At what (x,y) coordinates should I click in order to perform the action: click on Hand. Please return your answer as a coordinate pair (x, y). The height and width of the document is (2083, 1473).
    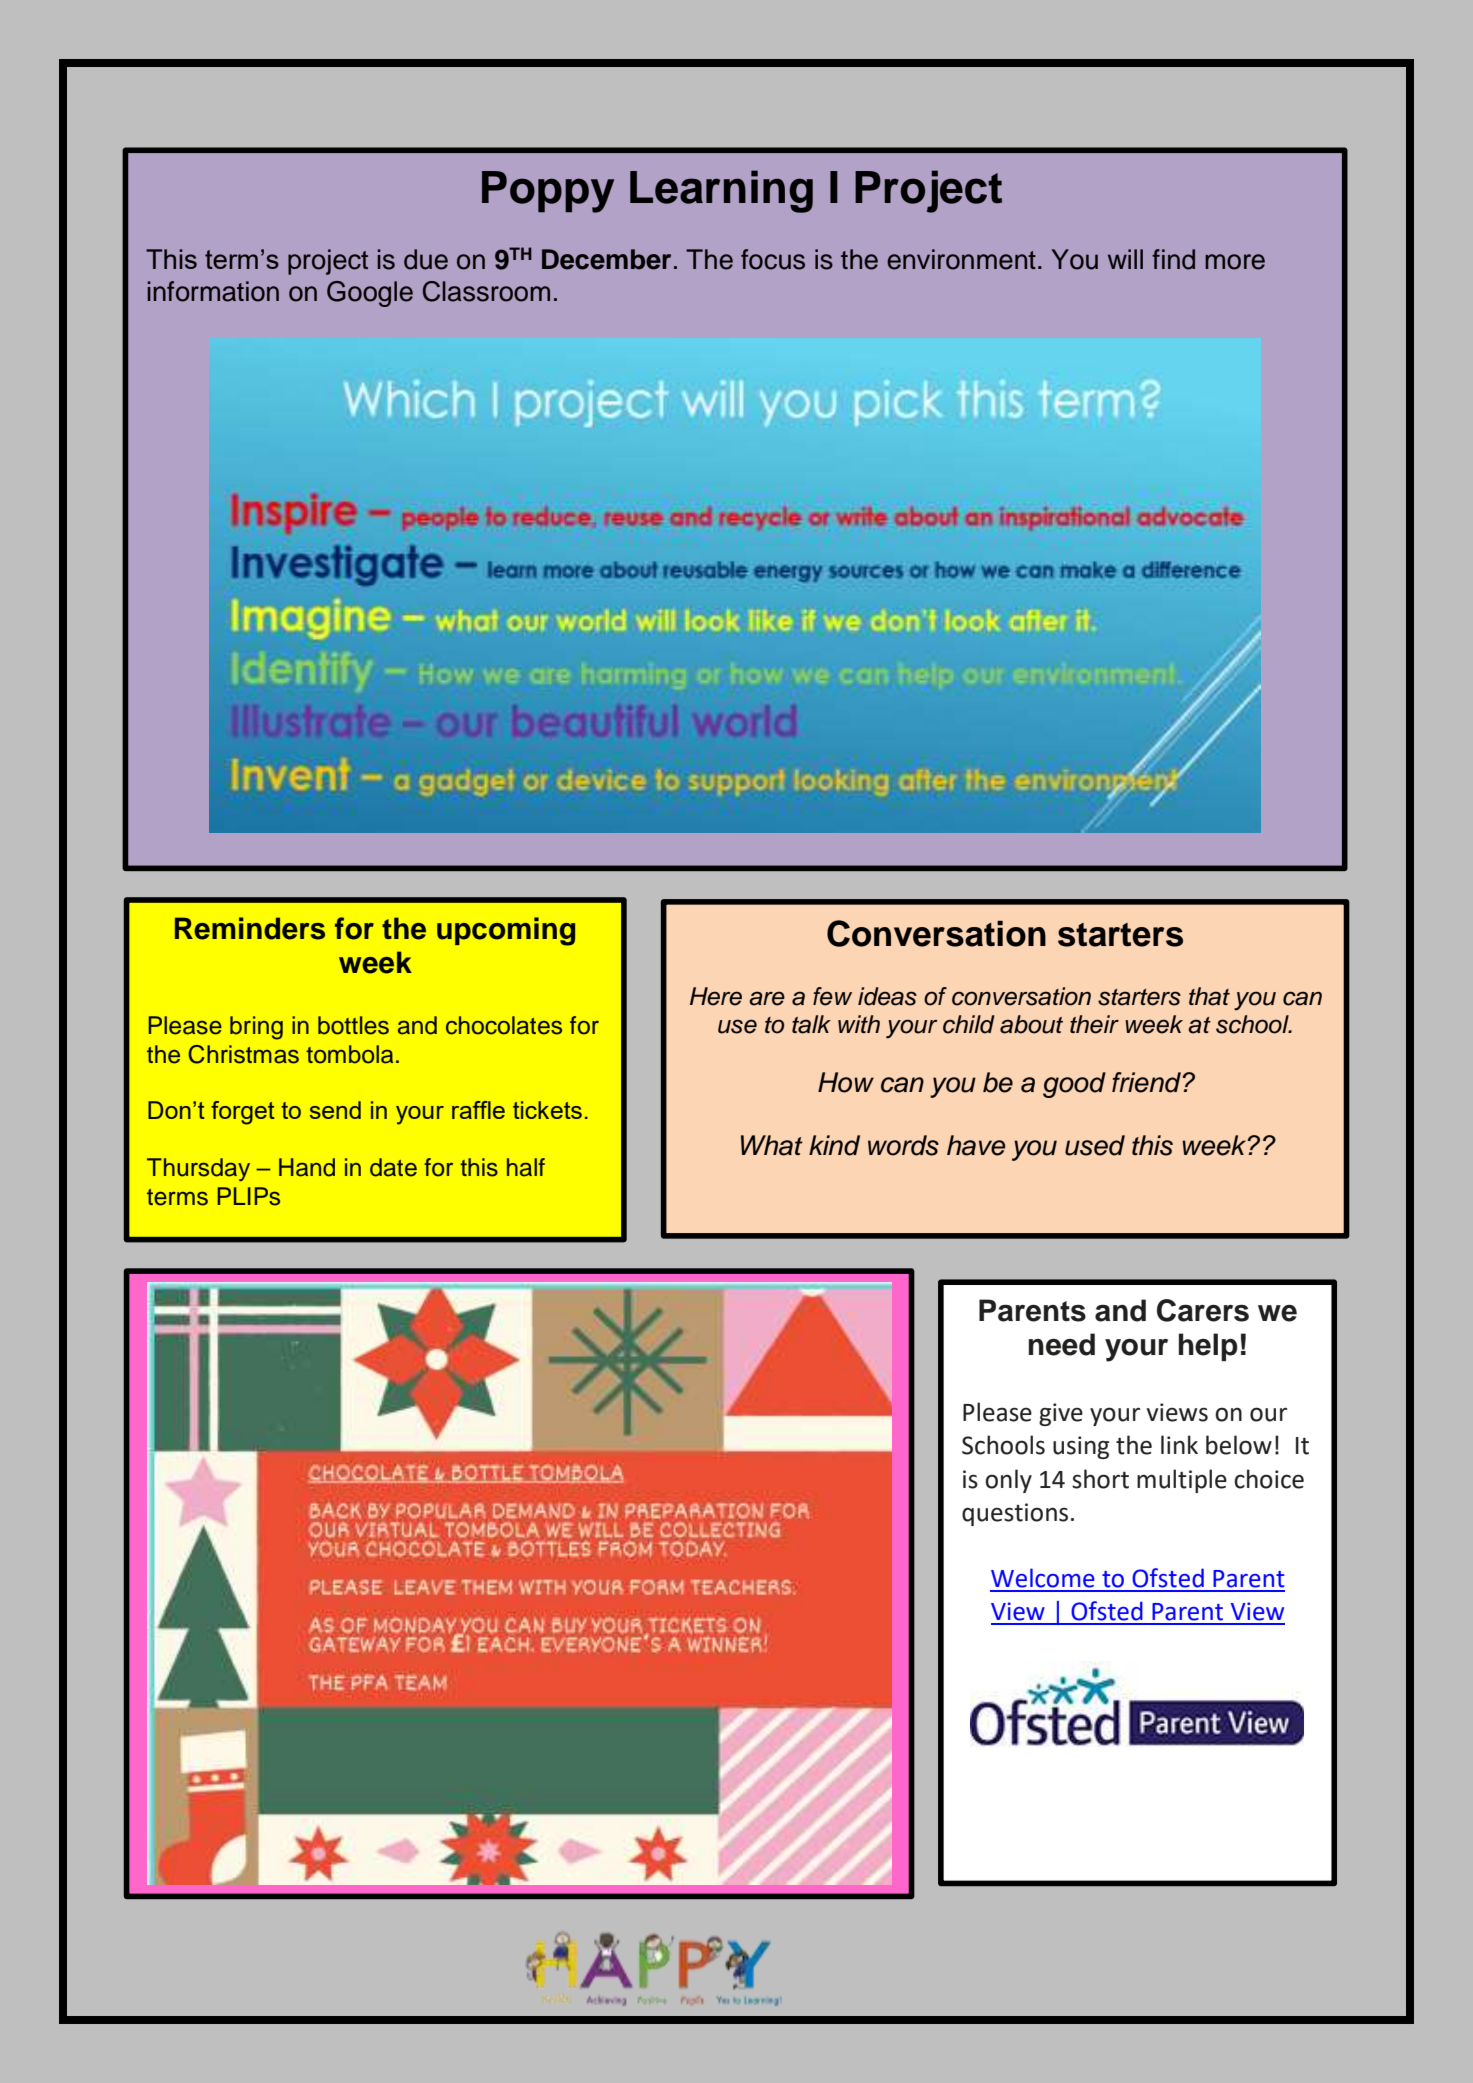
    Looking at the image, I should click on (307, 1167).
